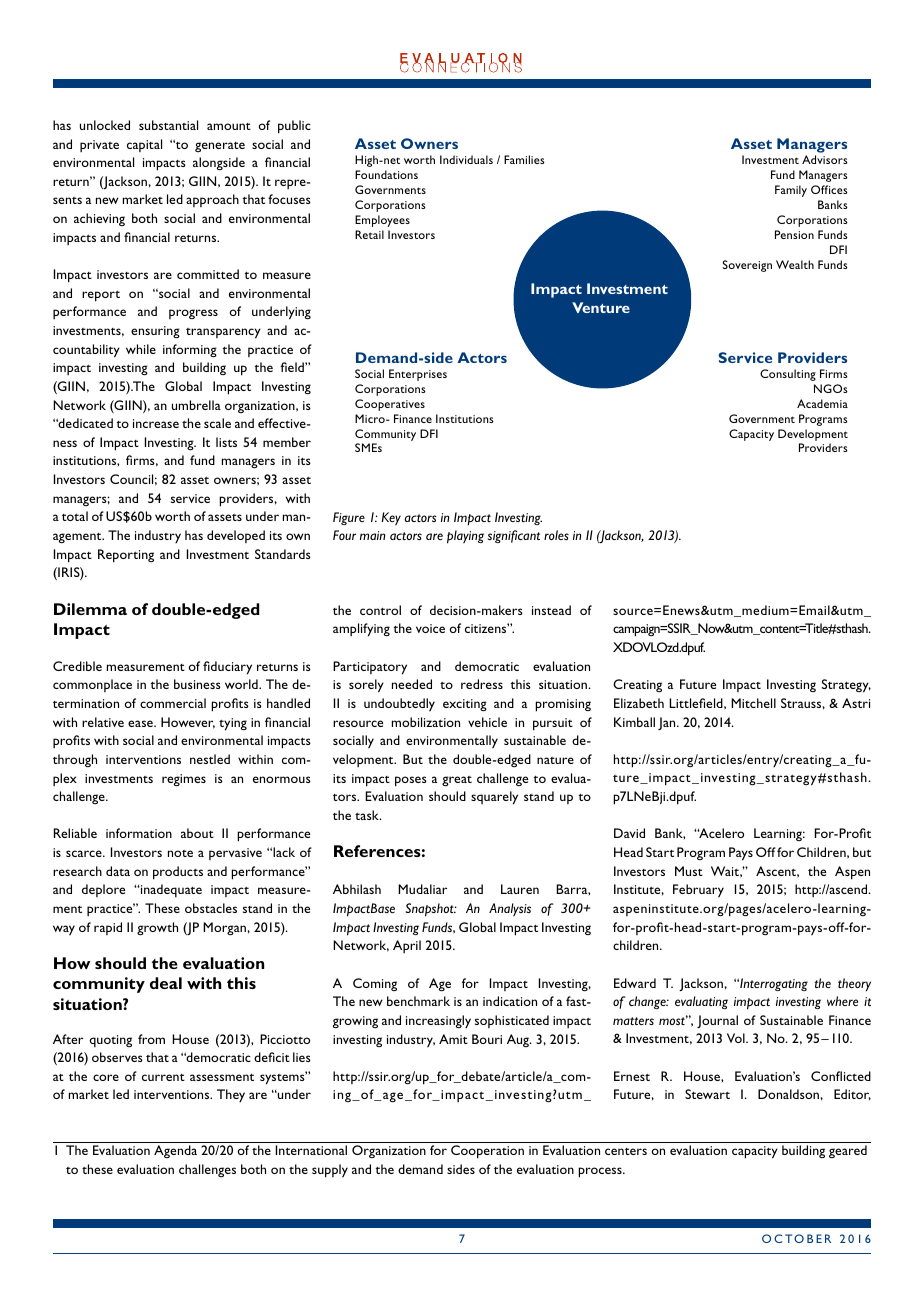  What do you see at coordinates (430, 628) in the screenshot?
I see `voice` at bounding box center [430, 628].
